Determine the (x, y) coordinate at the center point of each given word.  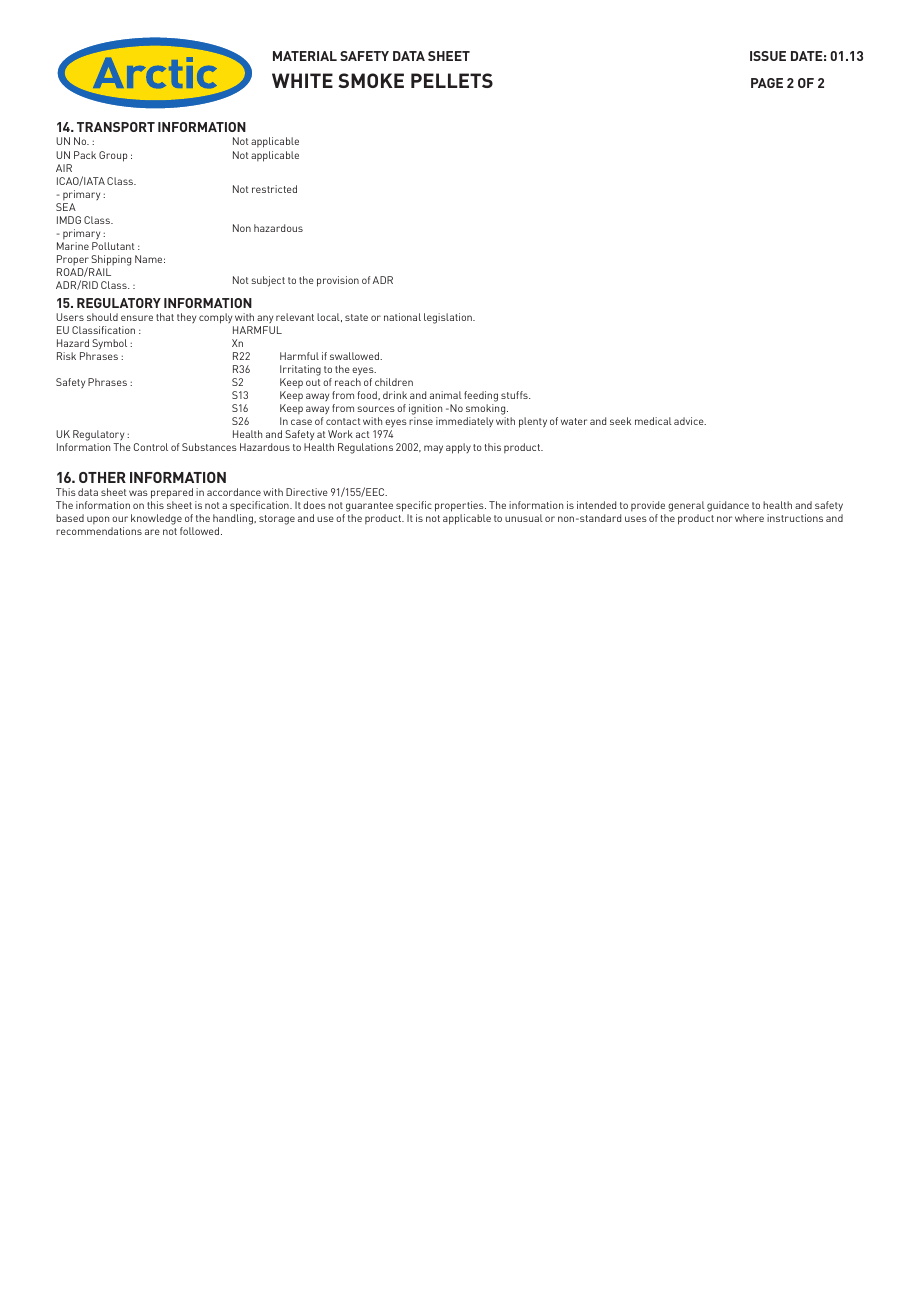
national (402, 317)
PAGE (767, 83)
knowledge (156, 519)
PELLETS (452, 80)
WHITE (302, 80)
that (165, 317)
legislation (449, 318)
